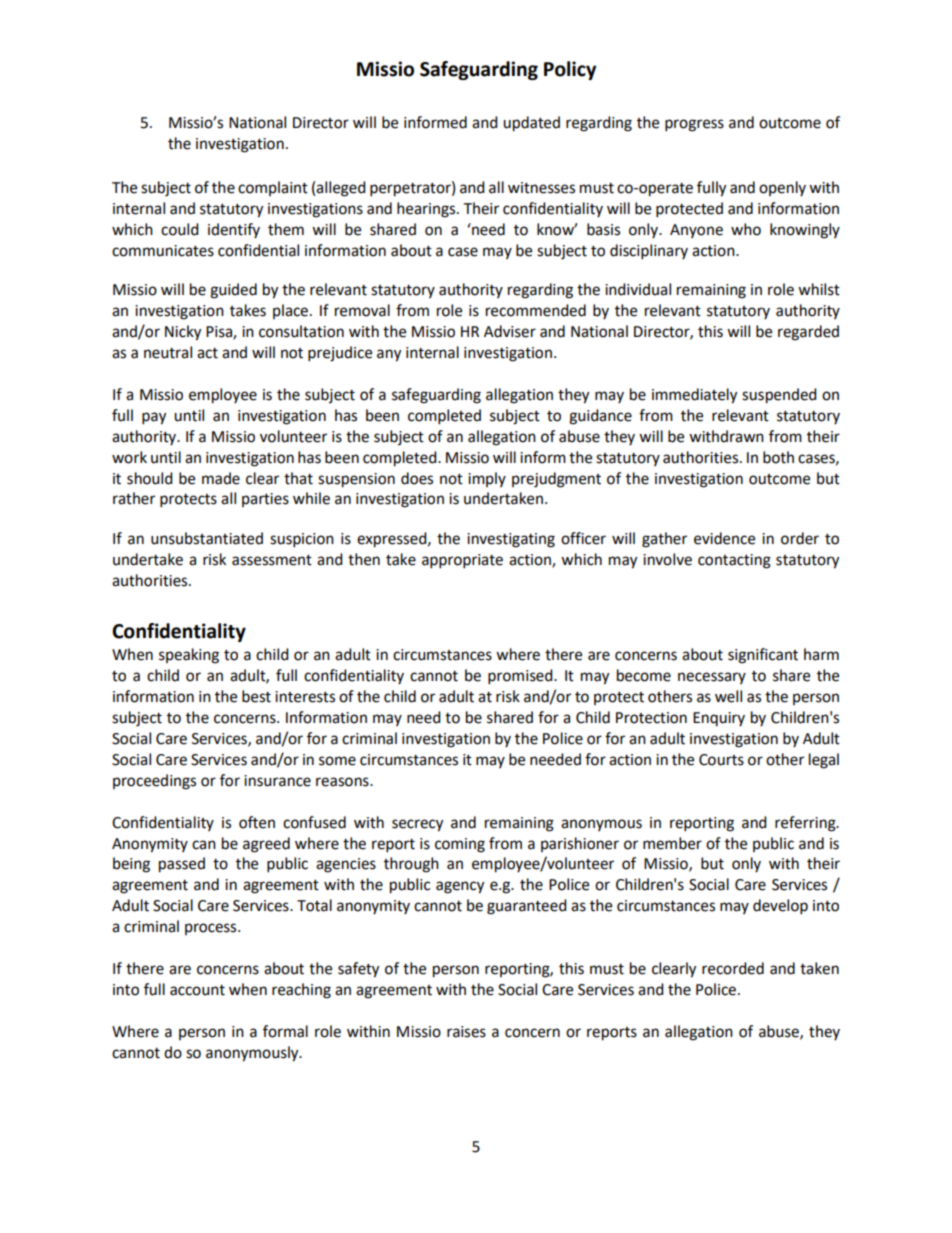  What do you see at coordinates (721, 760) in the document?
I see `Courts` at bounding box center [721, 760].
